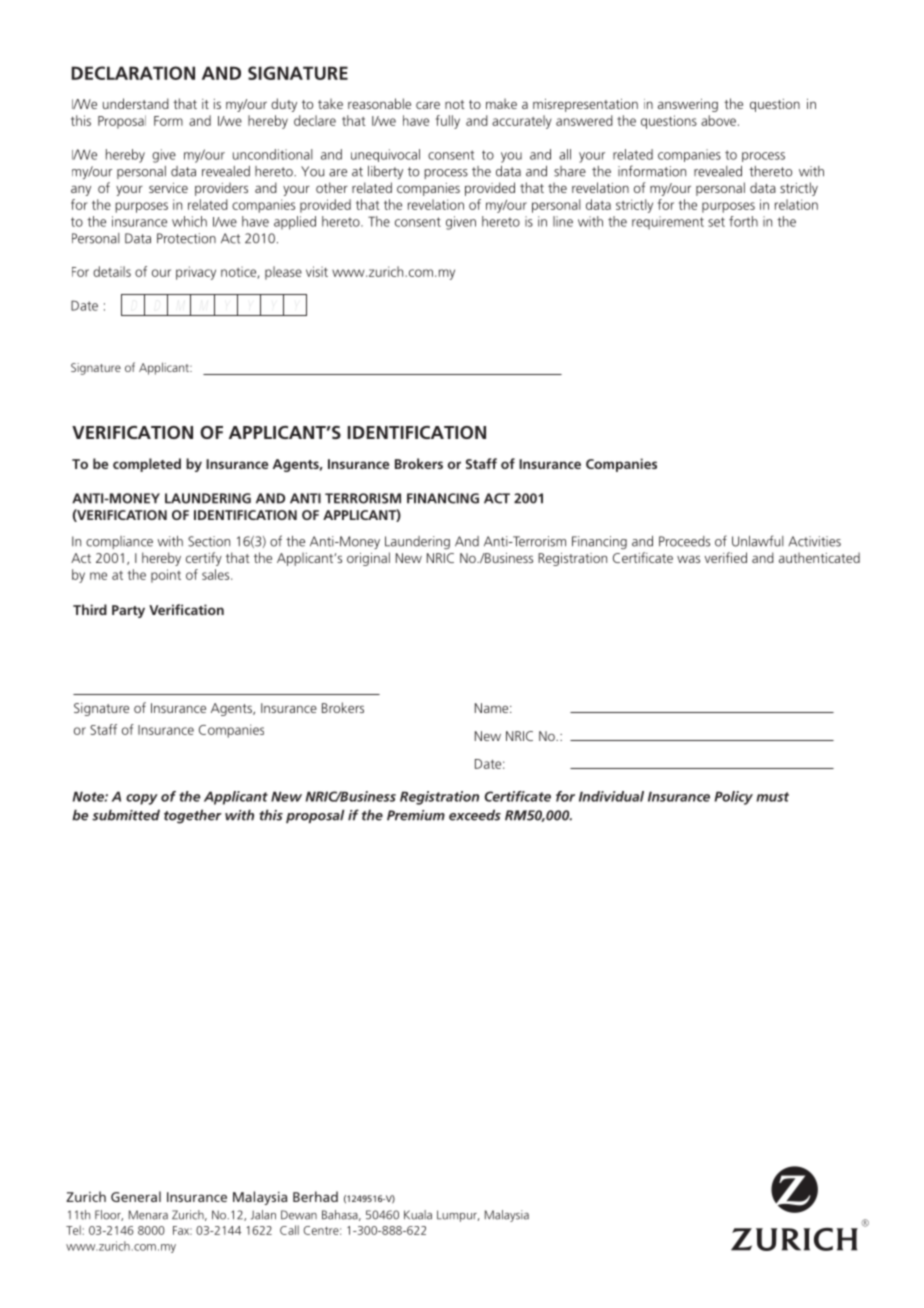 Image resolution: width=924 pixels, height=1308 pixels. Describe the element at coordinates (718, 120) in the page. I see `above` at that location.
